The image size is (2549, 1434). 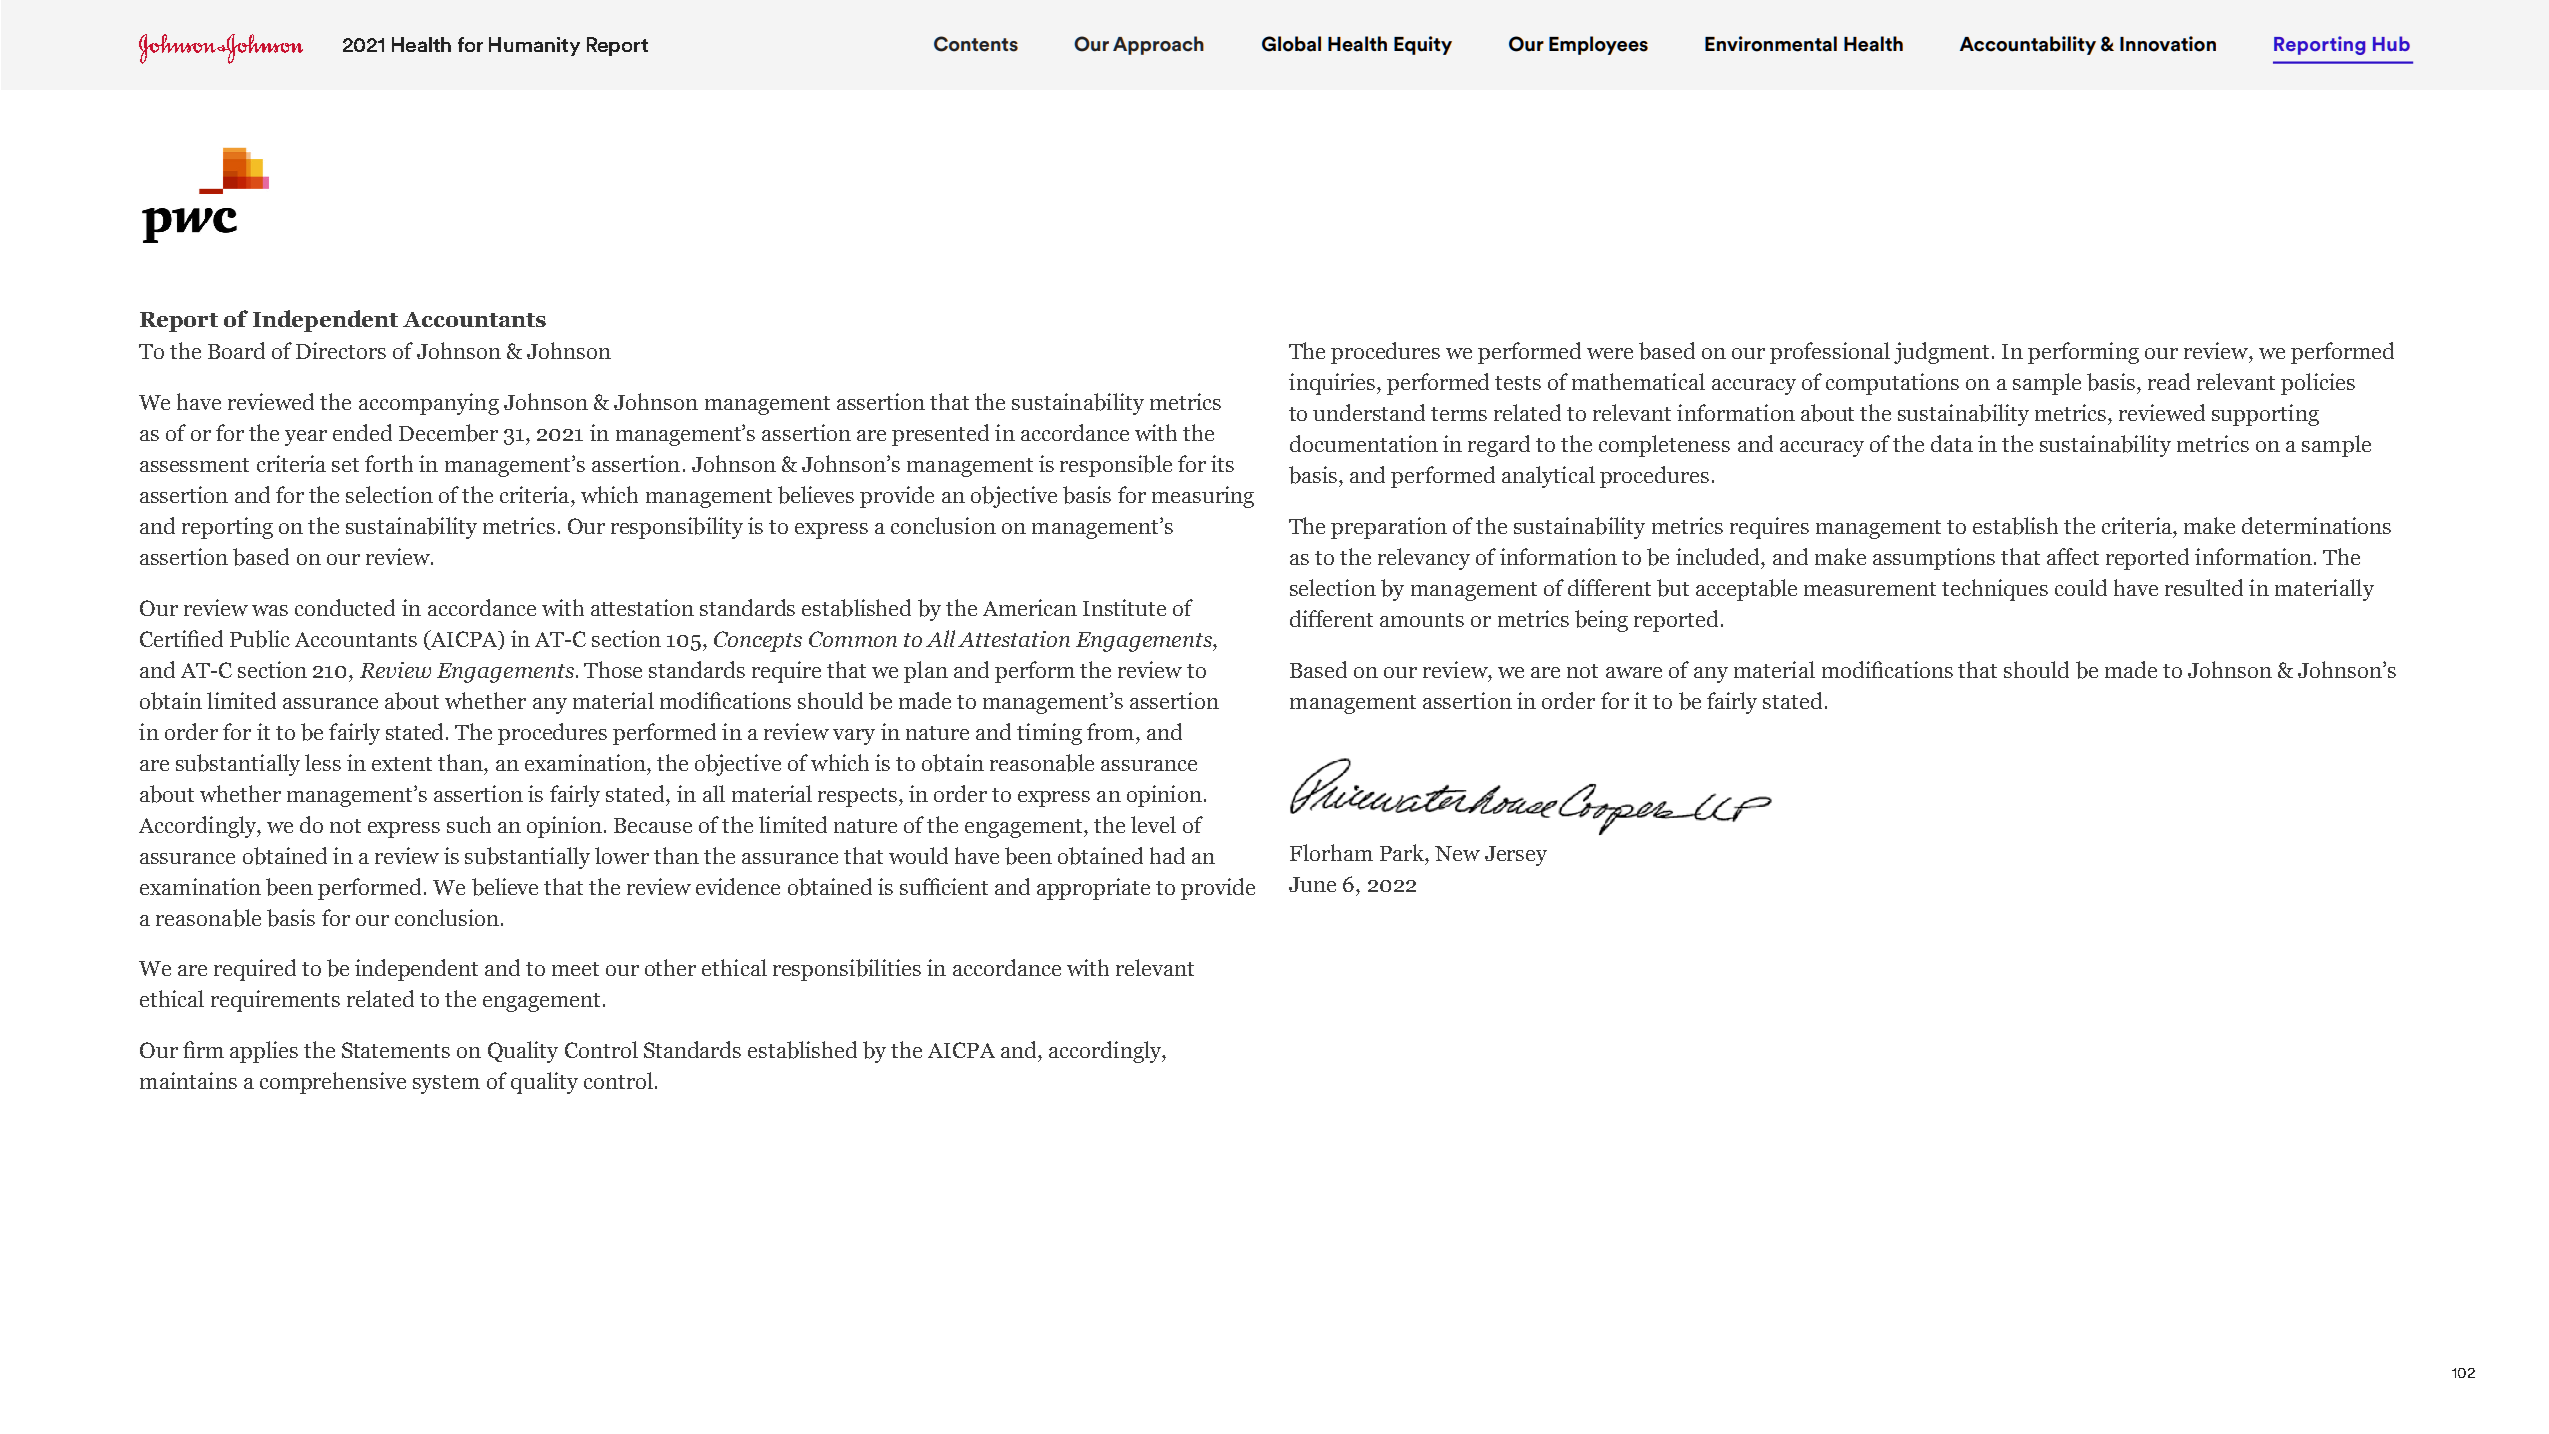 I want to click on inquiries, so click(x=1333, y=384).
